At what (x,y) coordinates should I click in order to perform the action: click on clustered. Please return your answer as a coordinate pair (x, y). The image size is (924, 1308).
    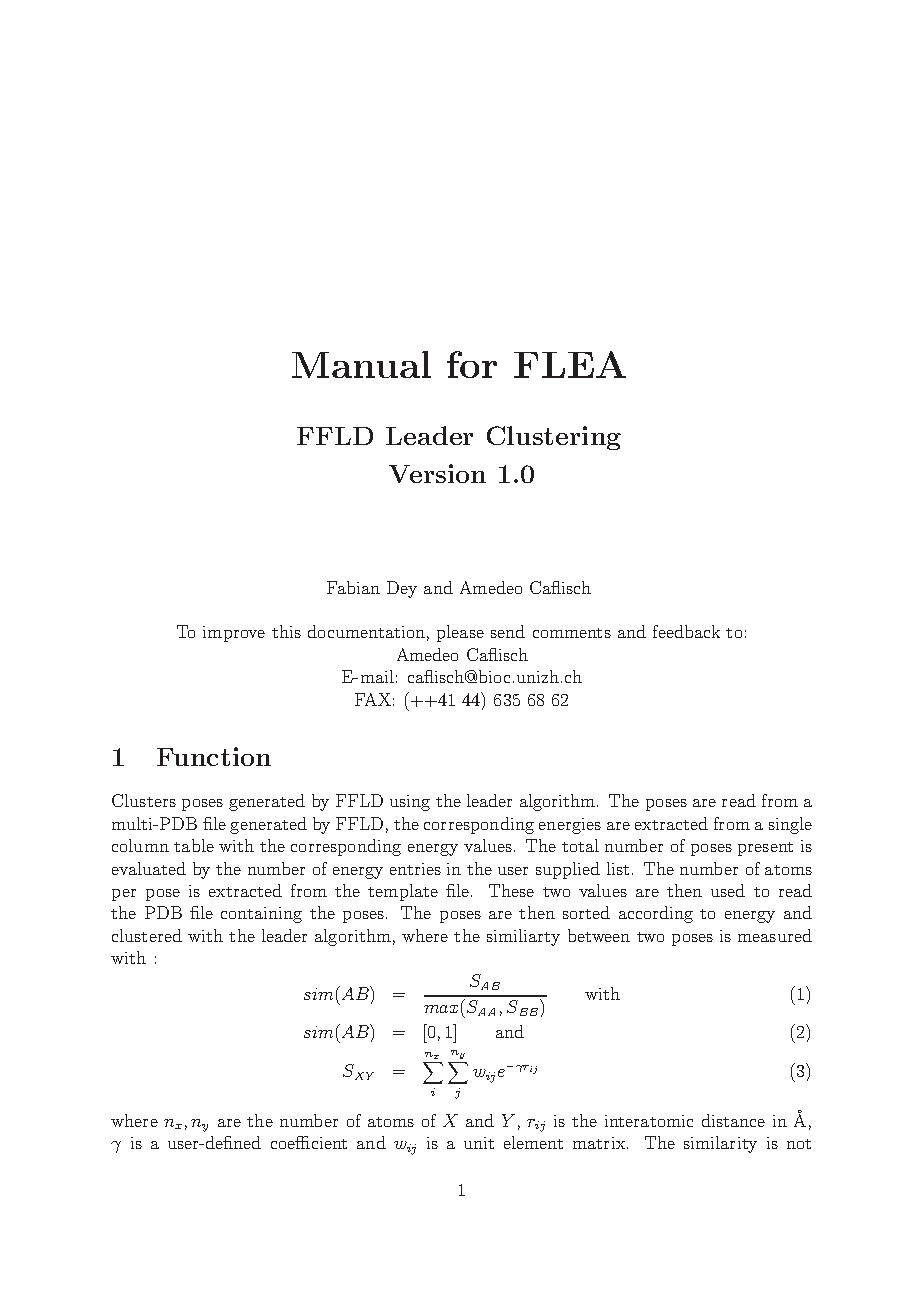
    Looking at the image, I should click on (147, 935).
